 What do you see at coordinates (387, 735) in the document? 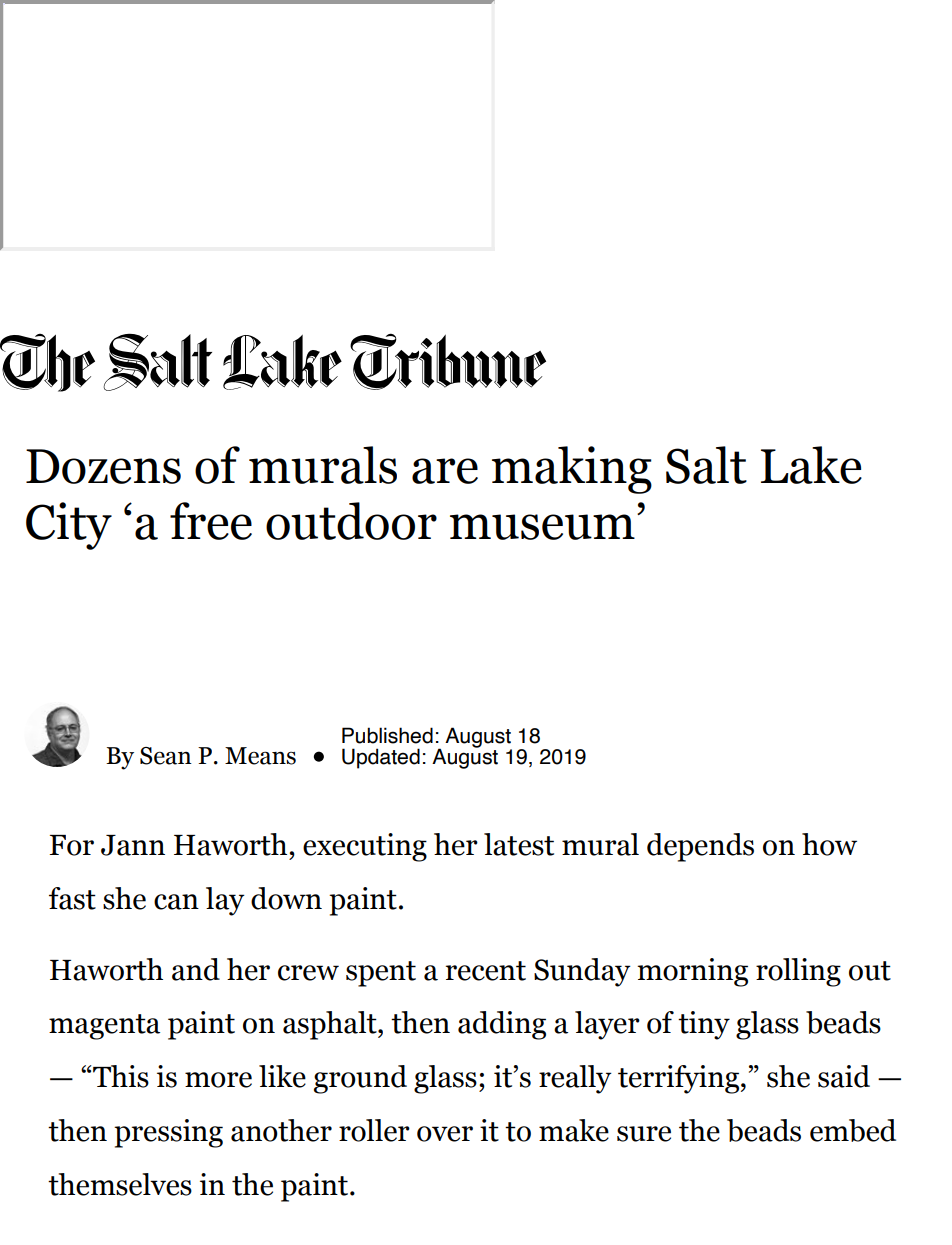
I see `Published` at bounding box center [387, 735].
